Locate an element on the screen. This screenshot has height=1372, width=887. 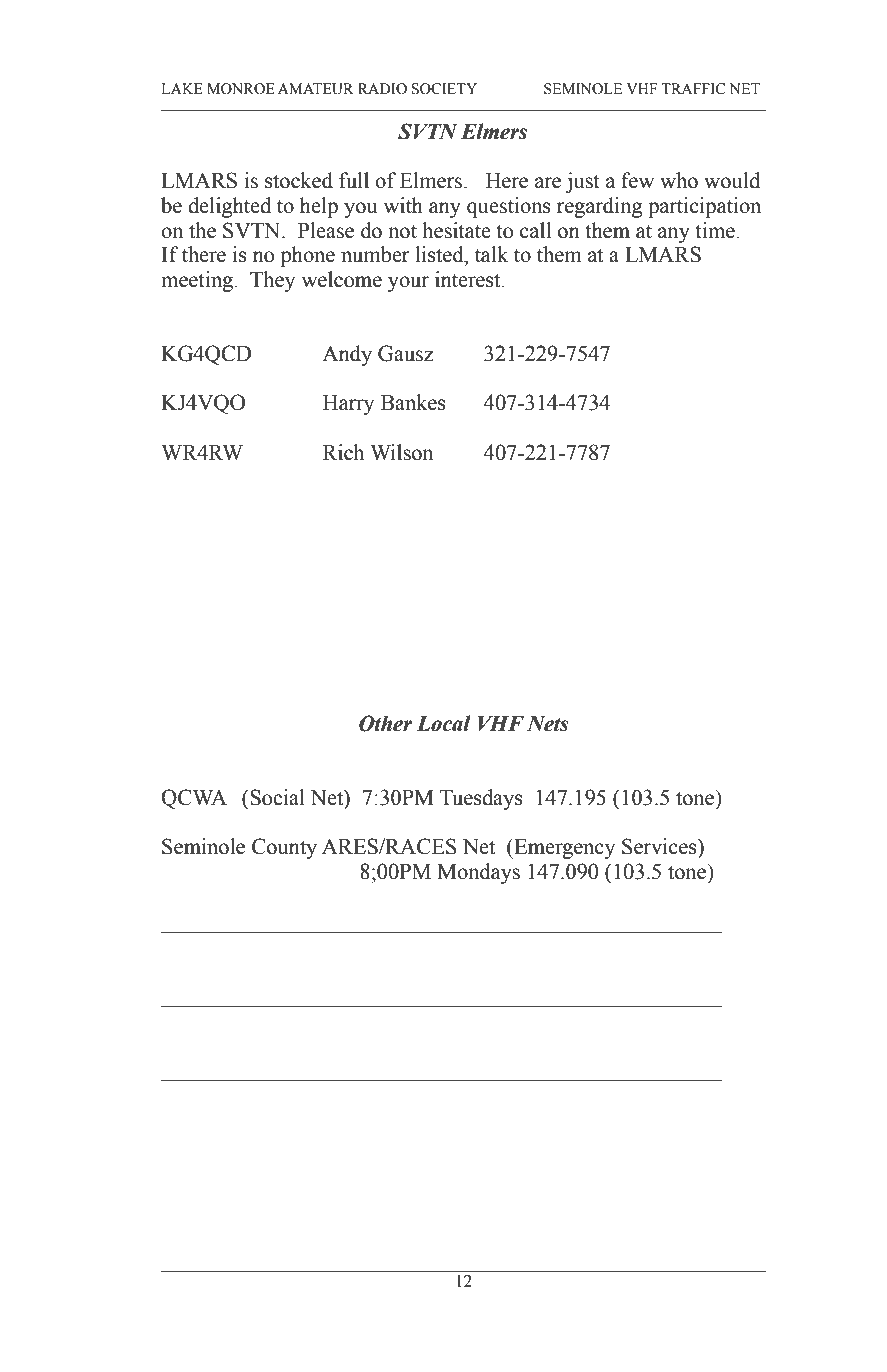
SOCIETY is located at coordinates (444, 89).
